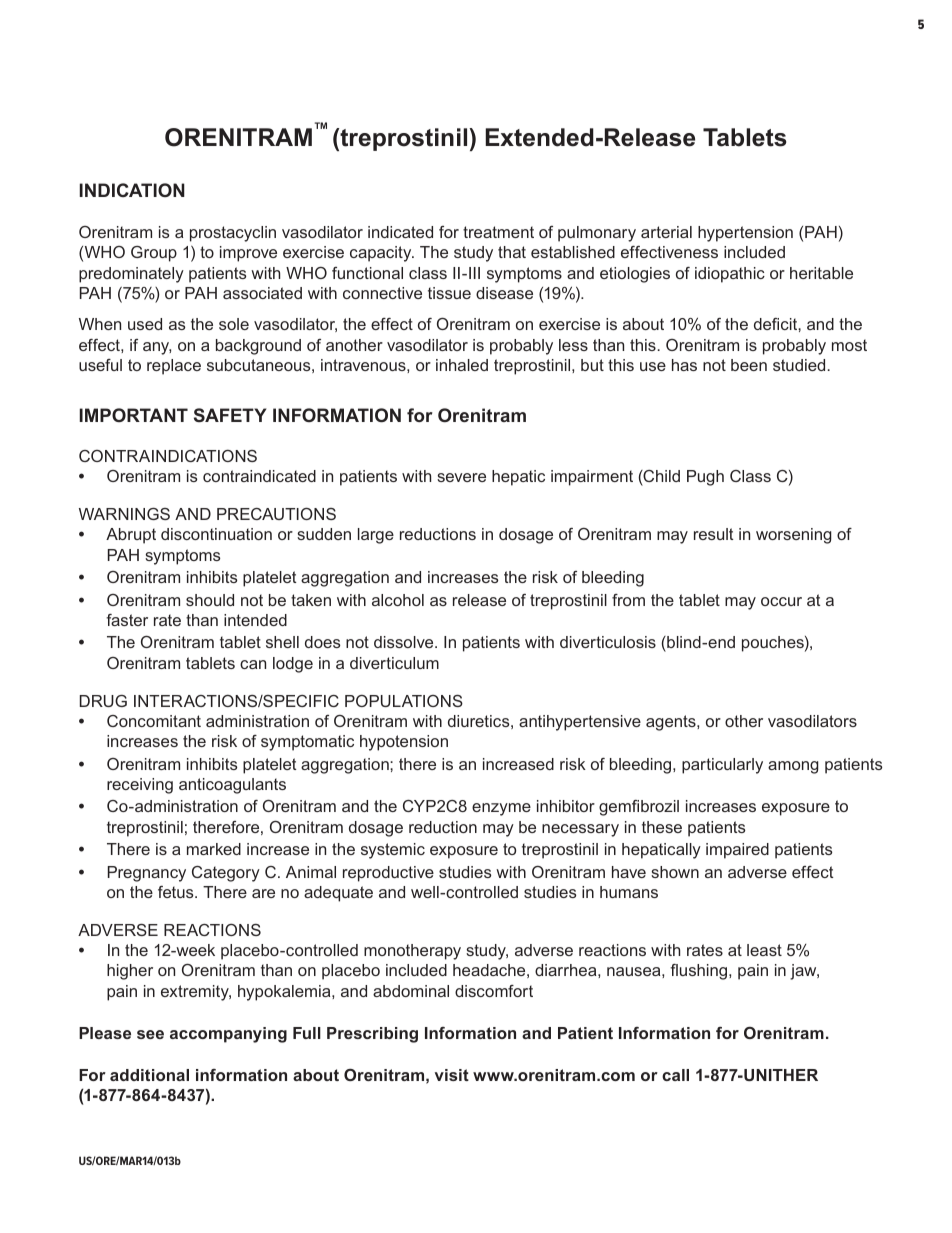 This image has width=952, height=1233. What do you see at coordinates (230, 415) in the image?
I see `SAFETY` at bounding box center [230, 415].
